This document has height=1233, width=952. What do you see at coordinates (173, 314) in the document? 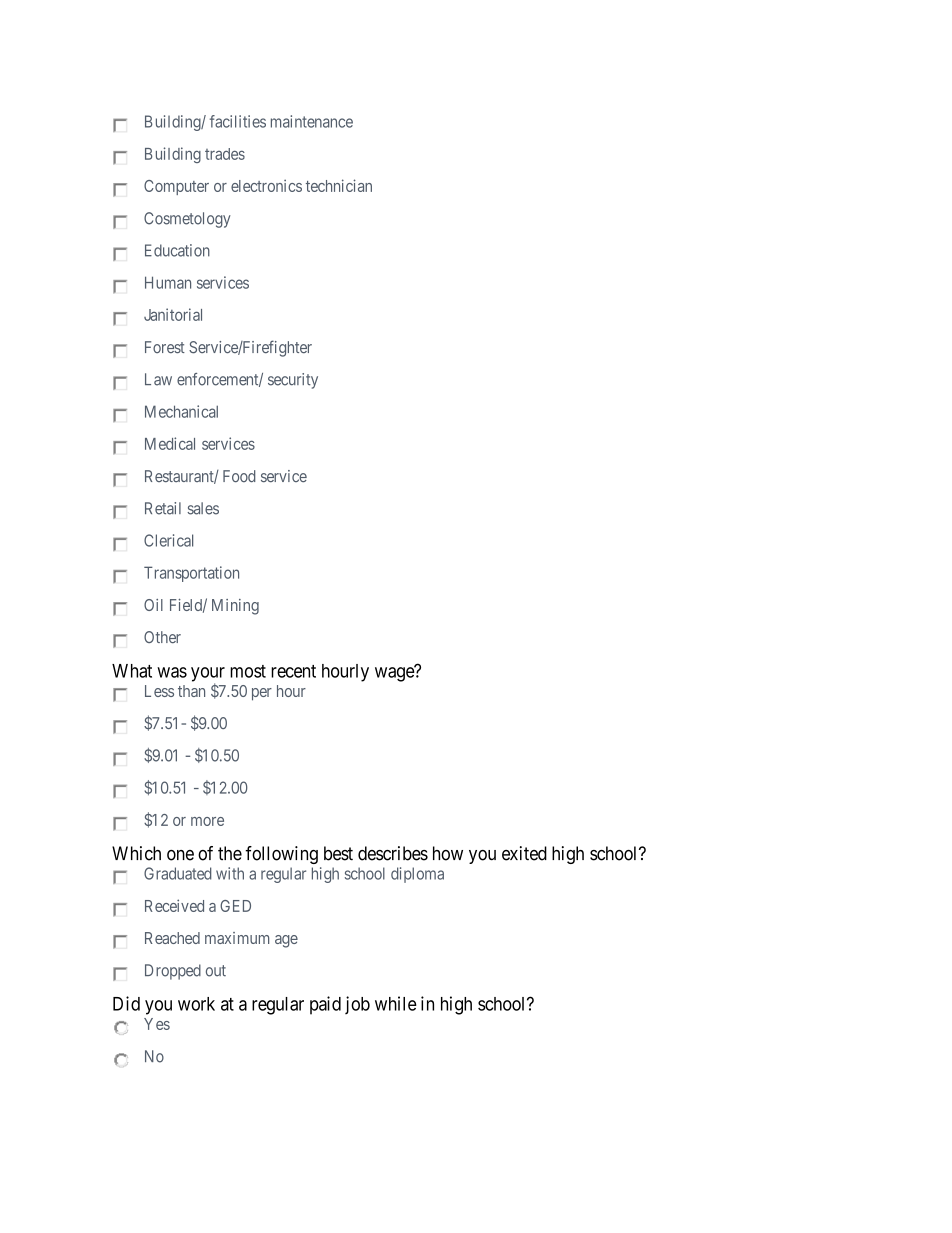
I see `Janitorial` at bounding box center [173, 314].
